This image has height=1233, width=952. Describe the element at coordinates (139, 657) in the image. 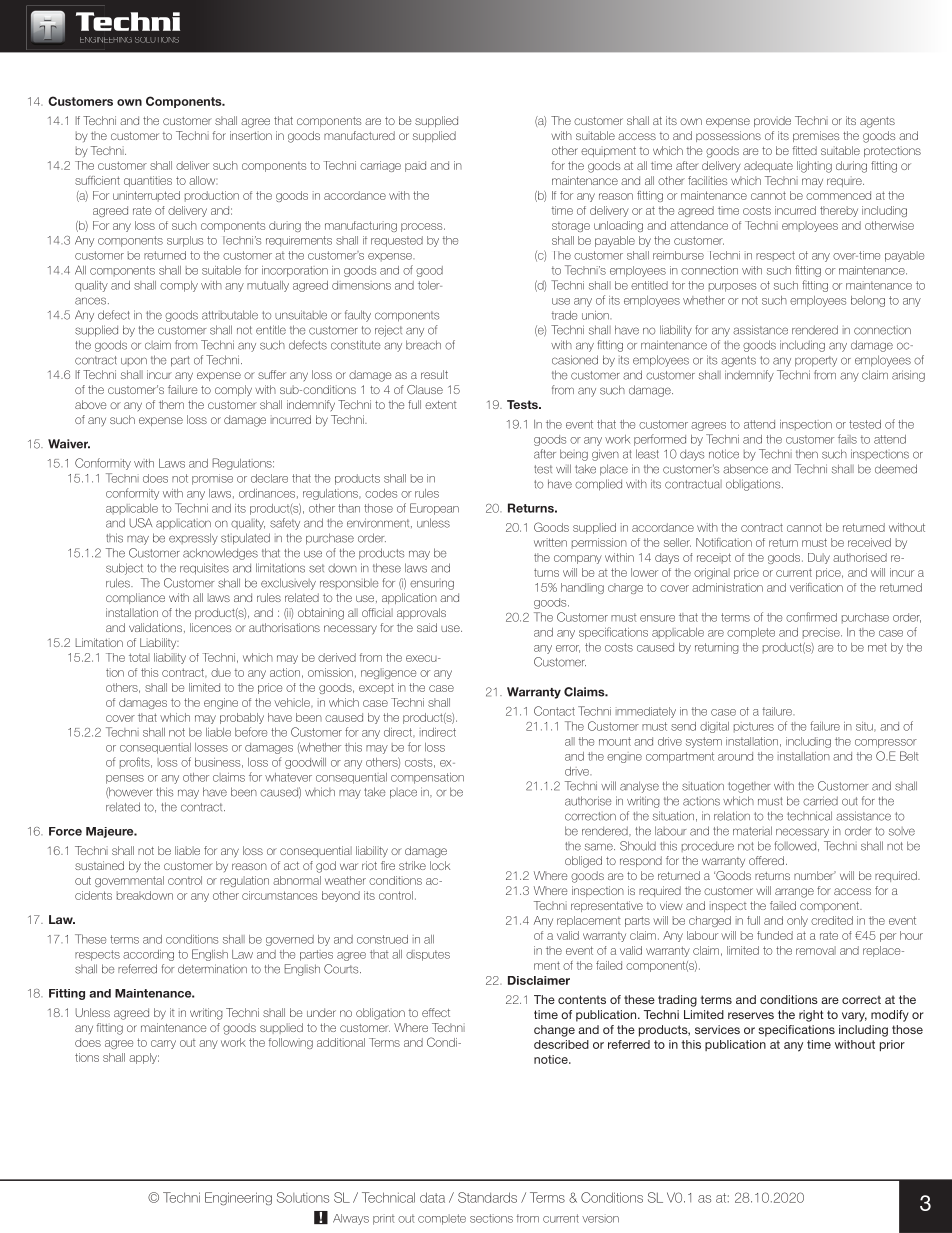

I see `total` at that location.
